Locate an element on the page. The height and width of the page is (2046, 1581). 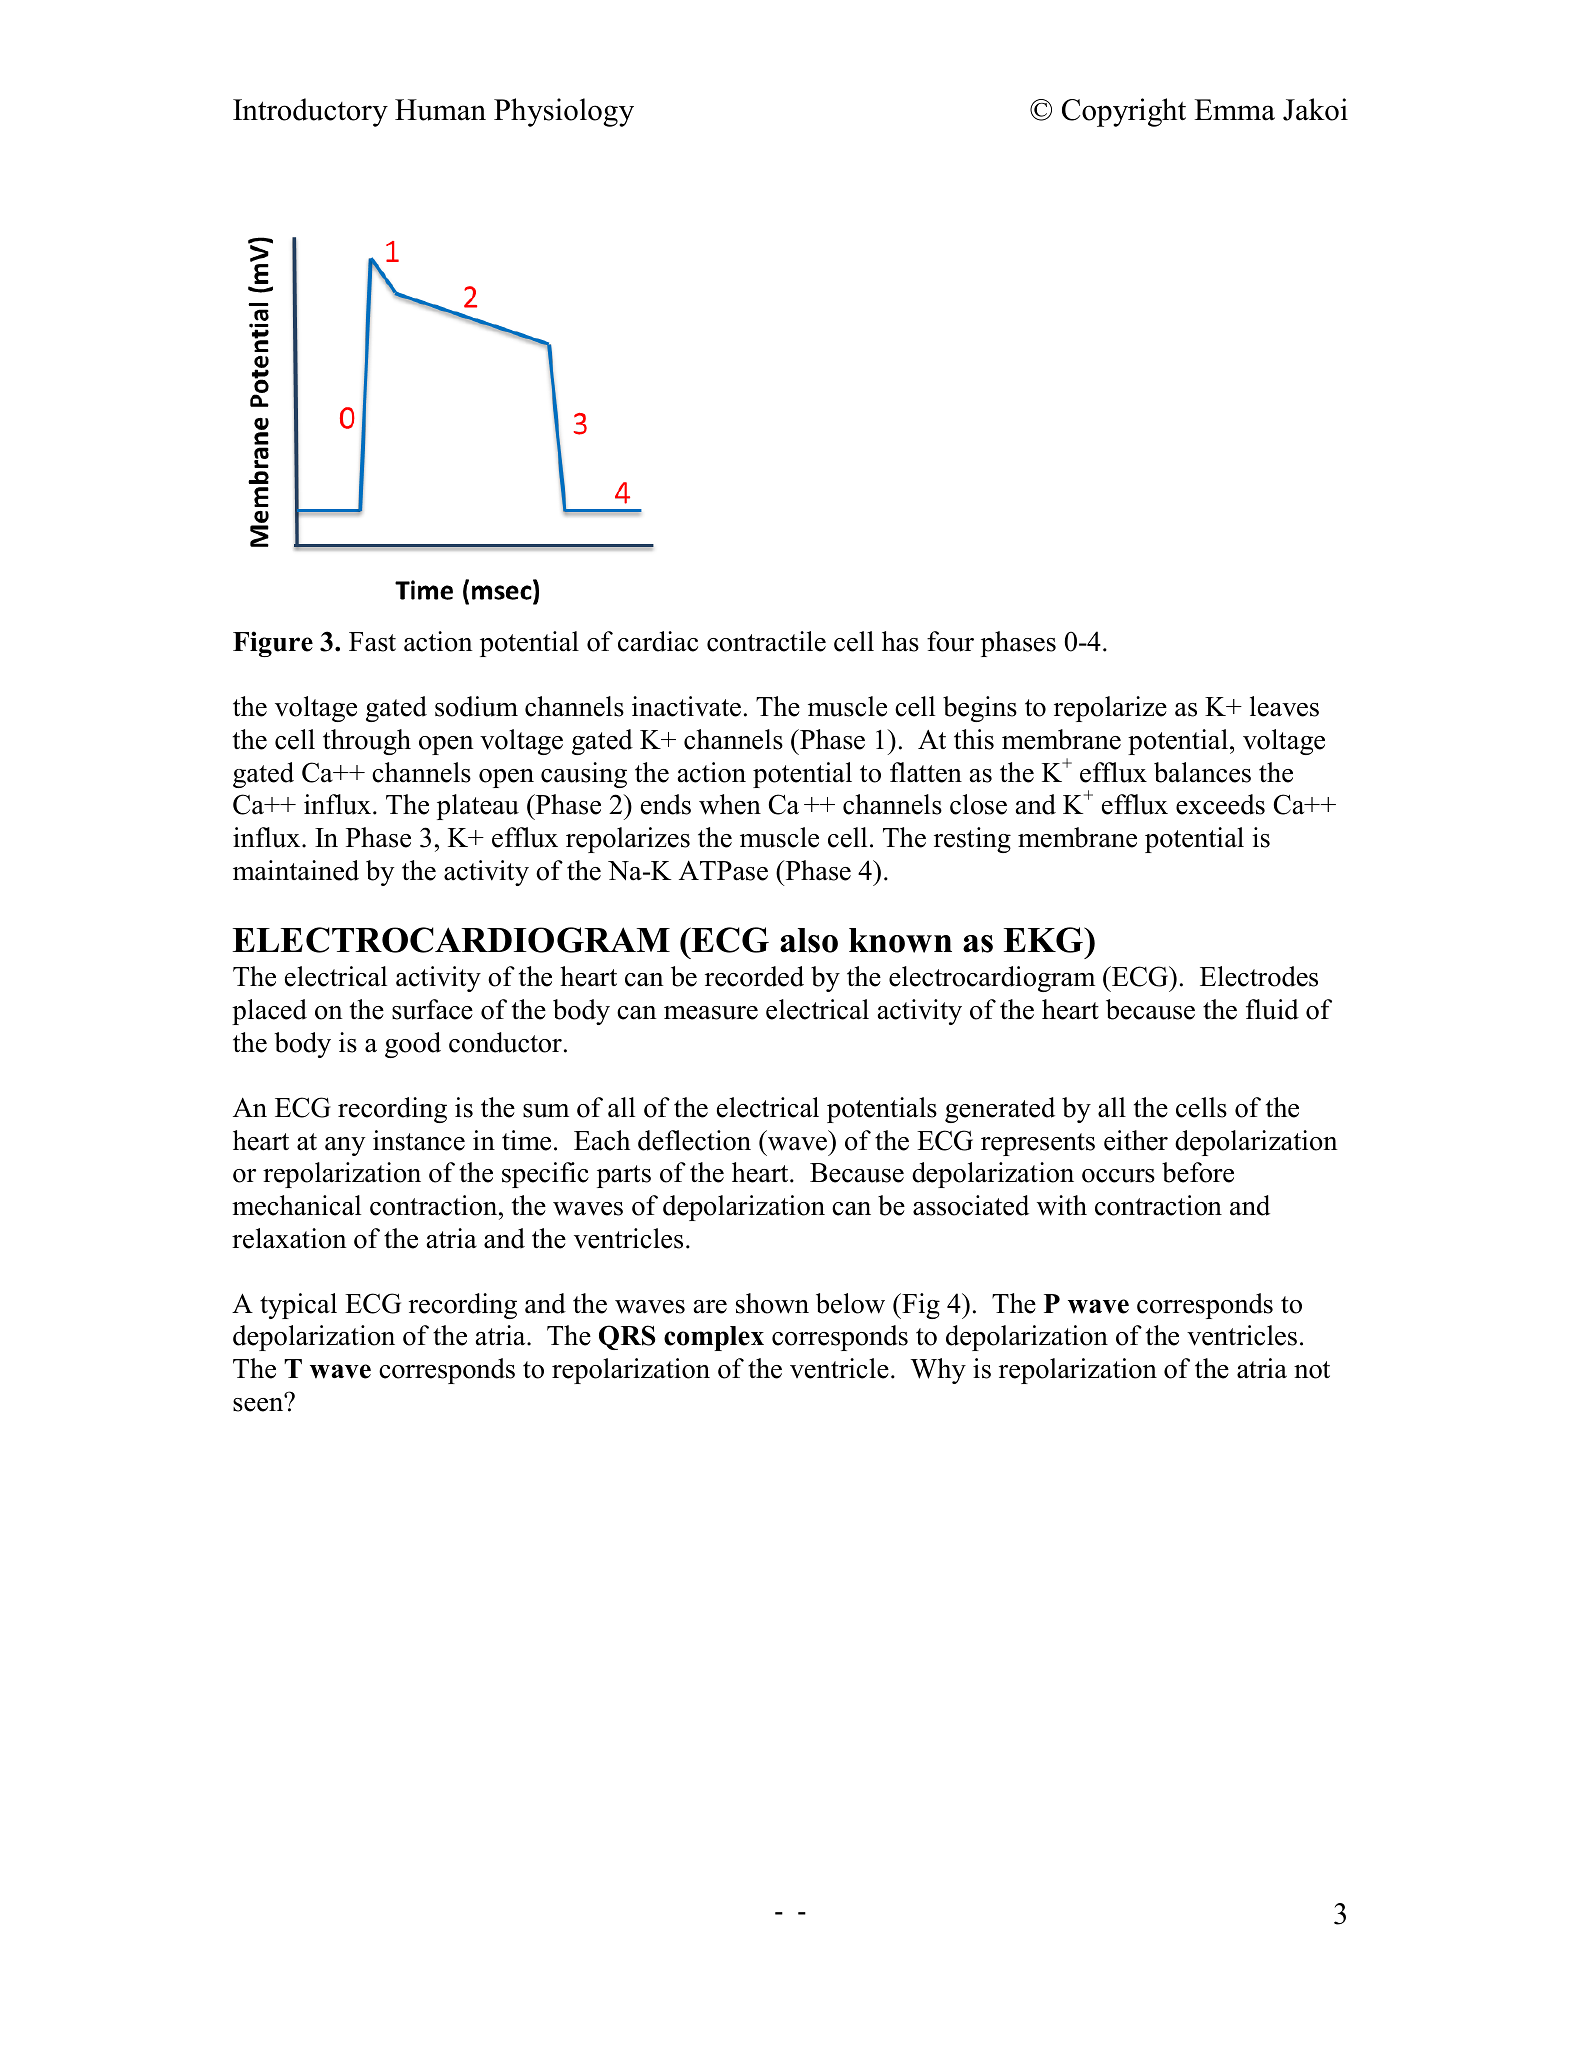
measure is located at coordinates (711, 1013).
